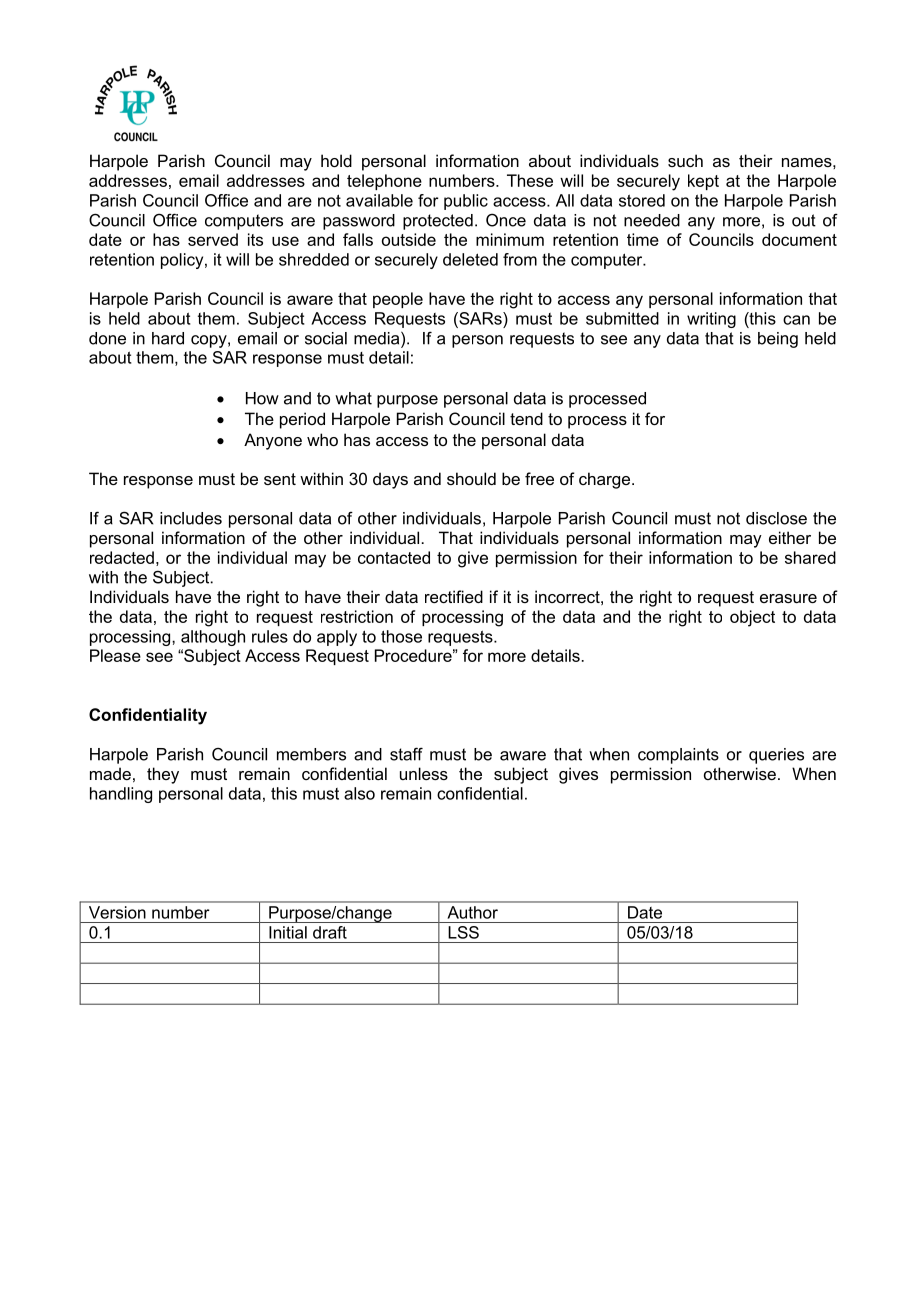 The width and height of the screenshot is (924, 1308). What do you see at coordinates (262, 398) in the screenshot?
I see `How` at bounding box center [262, 398].
